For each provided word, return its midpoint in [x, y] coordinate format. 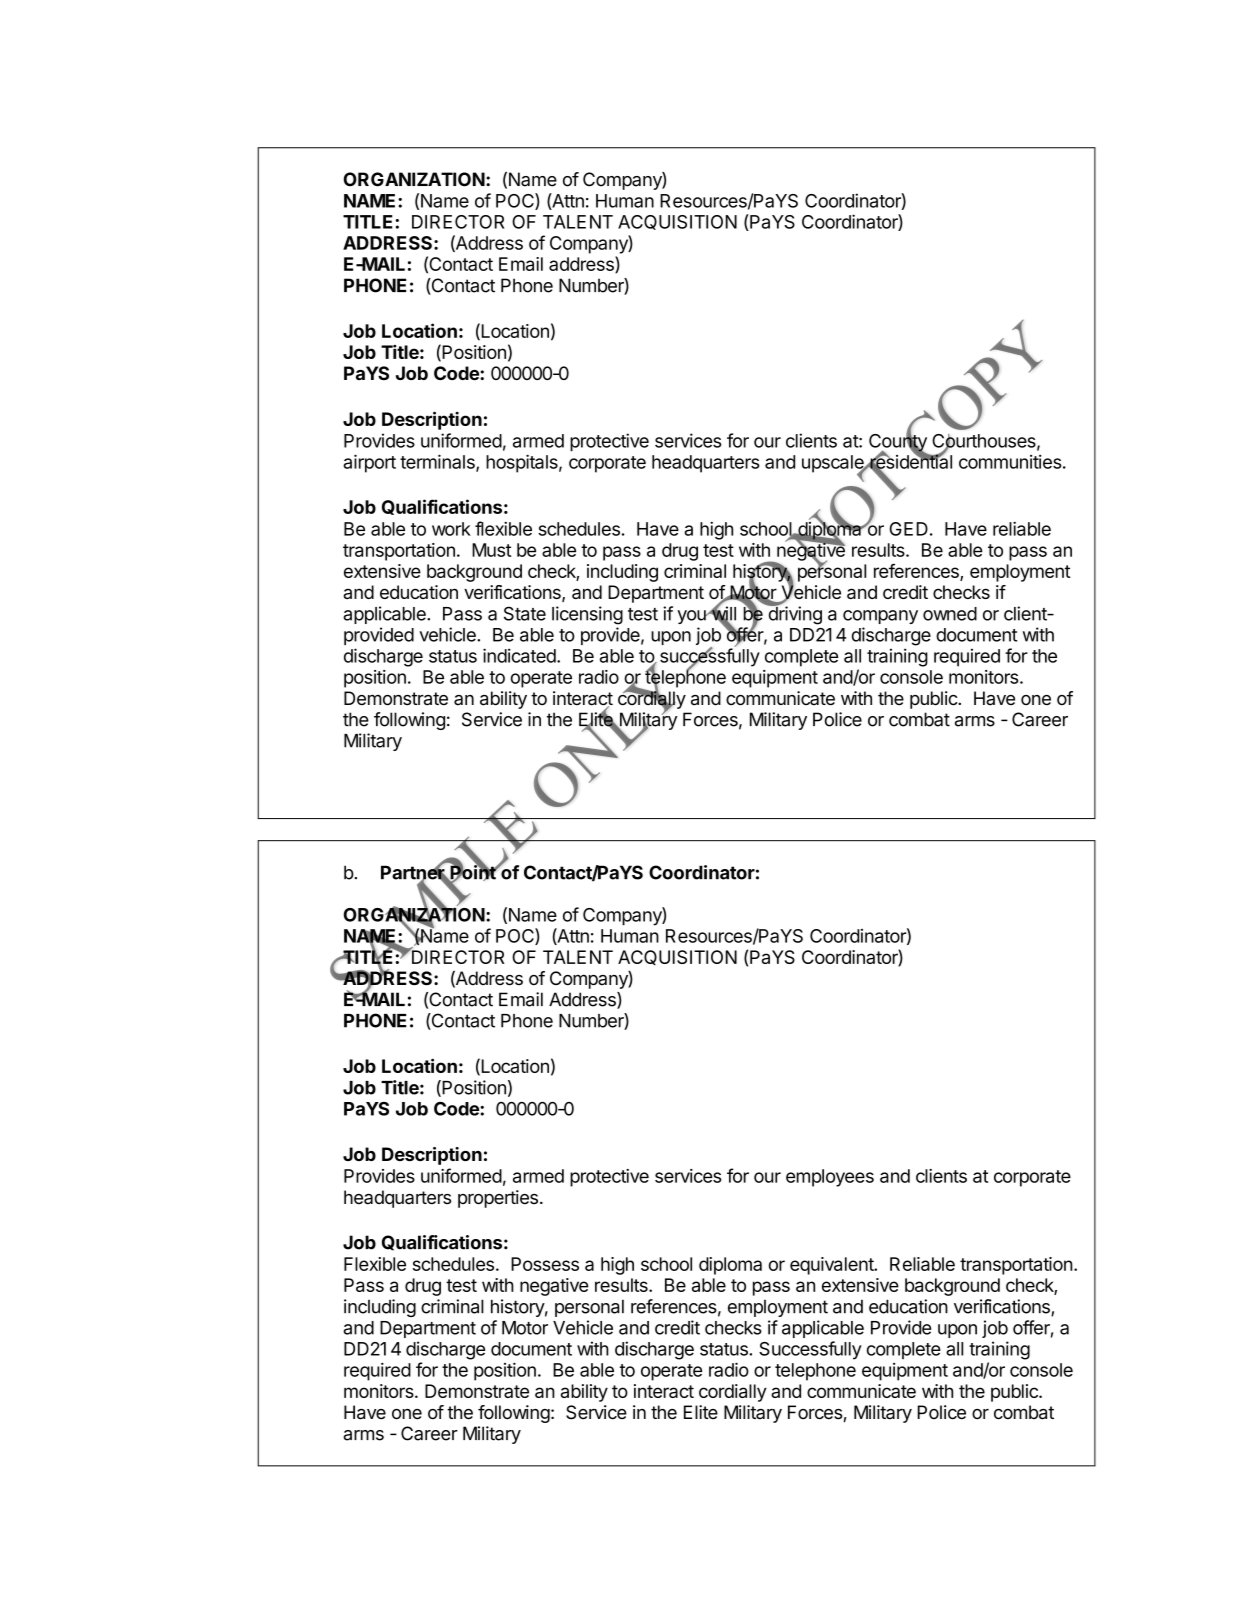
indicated [519, 655]
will [722, 614]
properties [498, 1199]
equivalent [833, 1266]
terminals [438, 462]
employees [830, 1178]
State [525, 613]
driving [794, 615]
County [898, 442]
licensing [587, 615]
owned [950, 614]
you [692, 617]
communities [1010, 462]
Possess [545, 1264]
